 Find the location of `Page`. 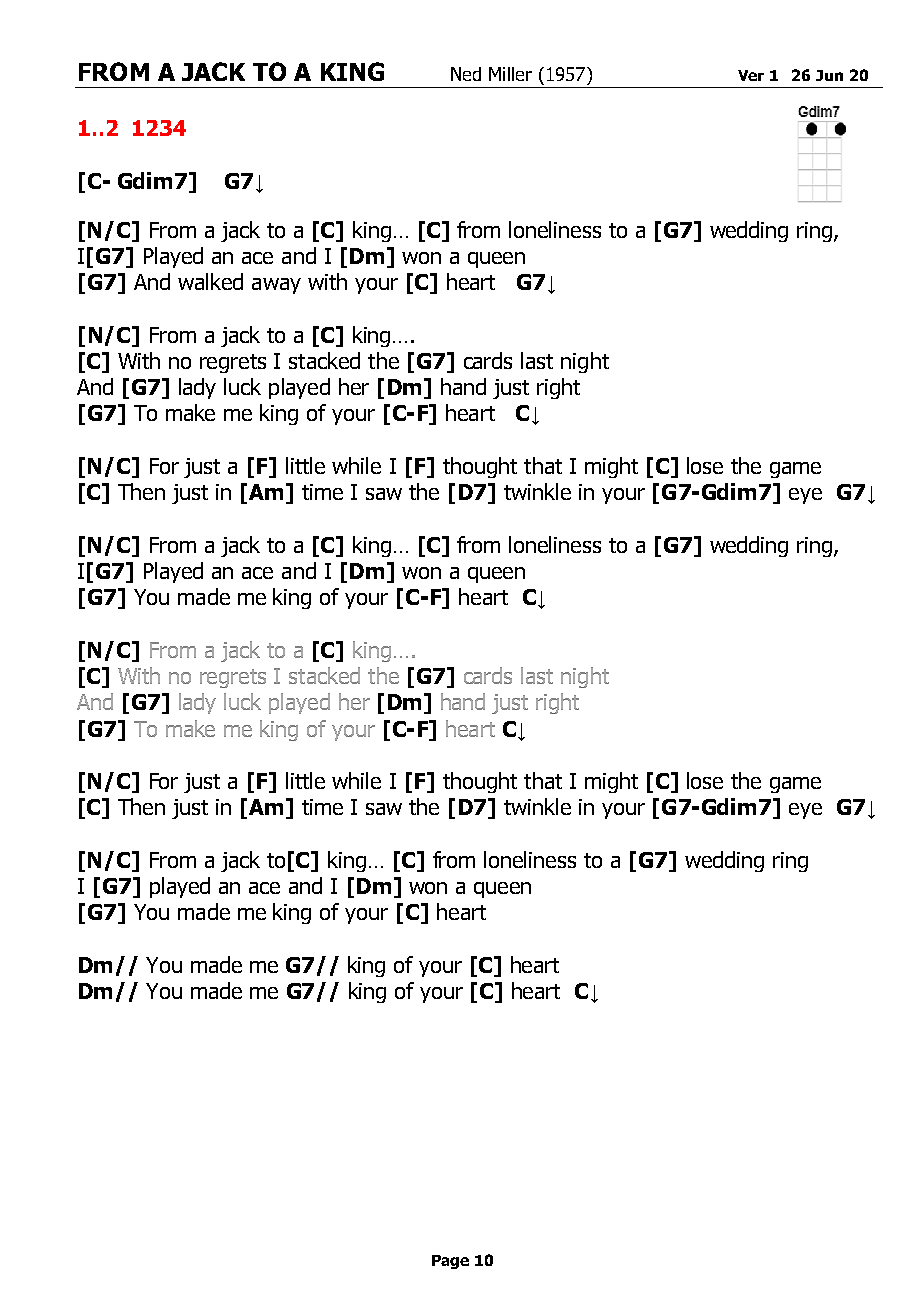

Page is located at coordinates (450, 1262).
